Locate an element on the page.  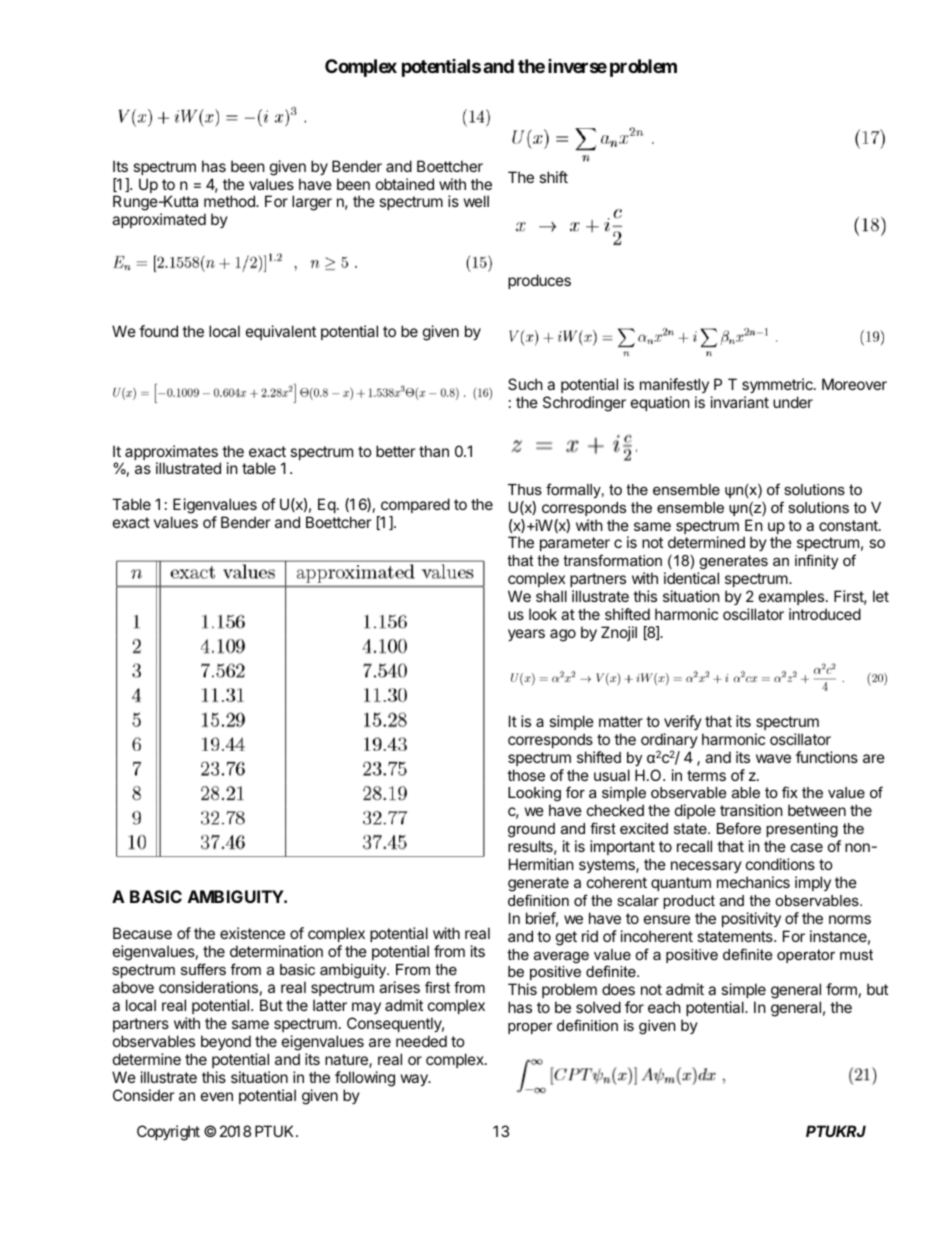
compared is located at coordinates (414, 507).
